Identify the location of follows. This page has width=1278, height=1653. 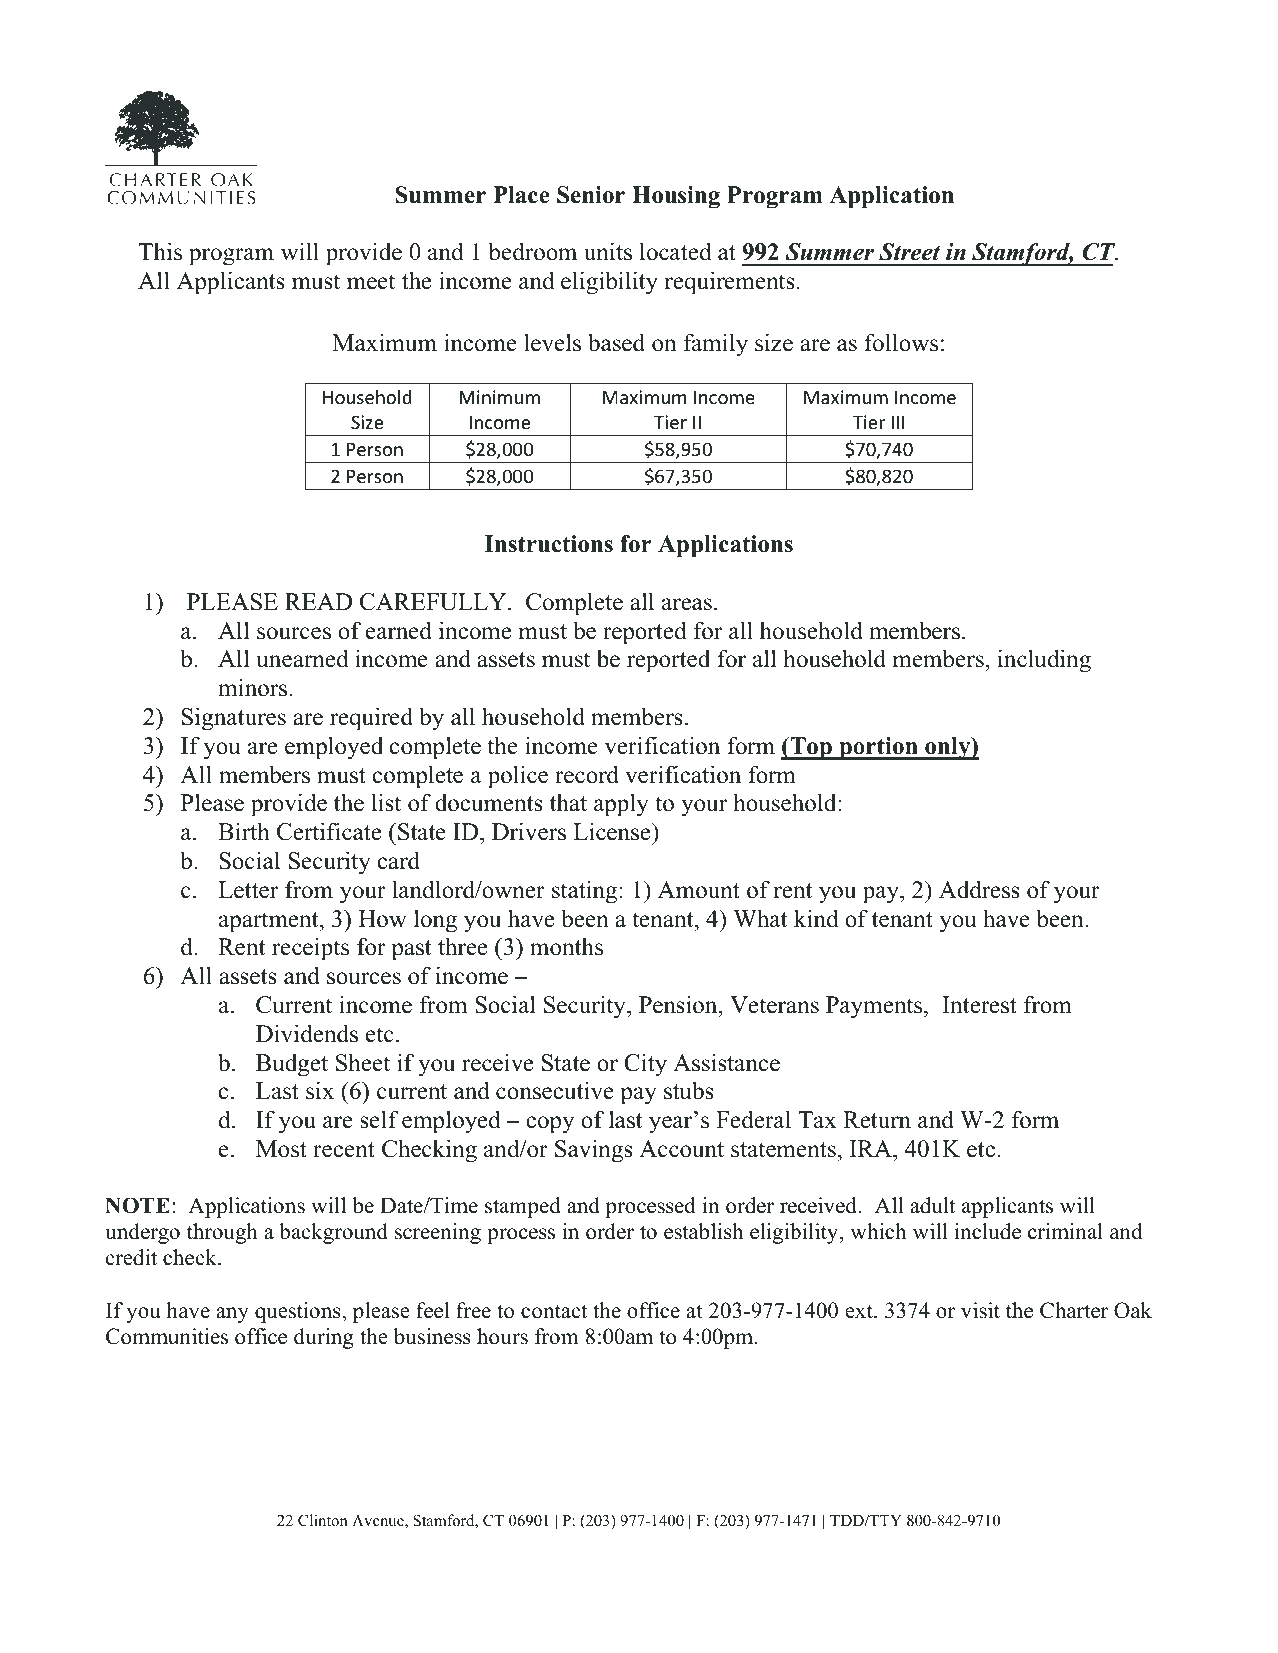
(901, 342).
